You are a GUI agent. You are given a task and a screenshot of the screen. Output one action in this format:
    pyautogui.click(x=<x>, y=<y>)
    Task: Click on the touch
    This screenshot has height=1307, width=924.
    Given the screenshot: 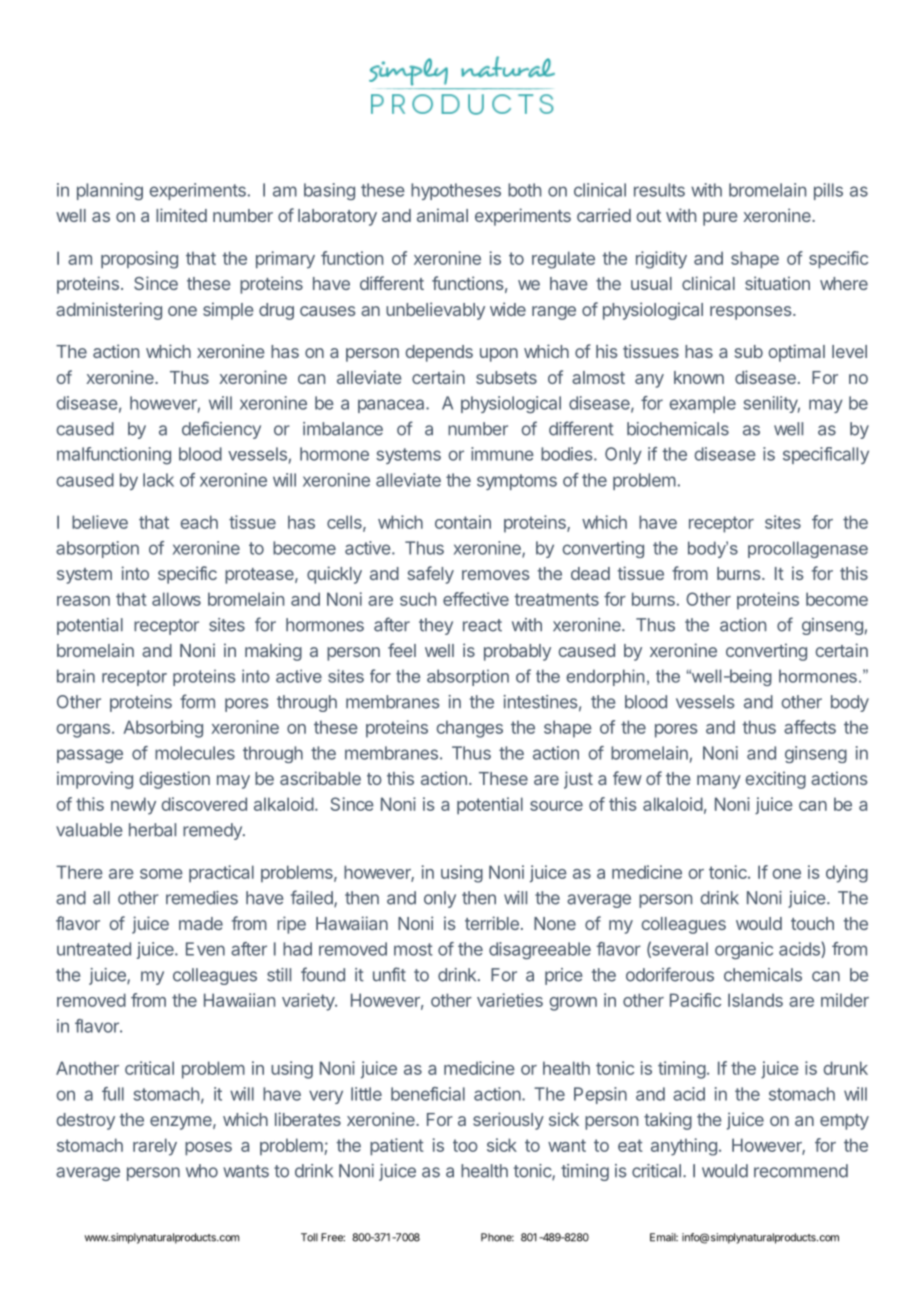 What is the action you would take?
    pyautogui.click(x=812, y=923)
